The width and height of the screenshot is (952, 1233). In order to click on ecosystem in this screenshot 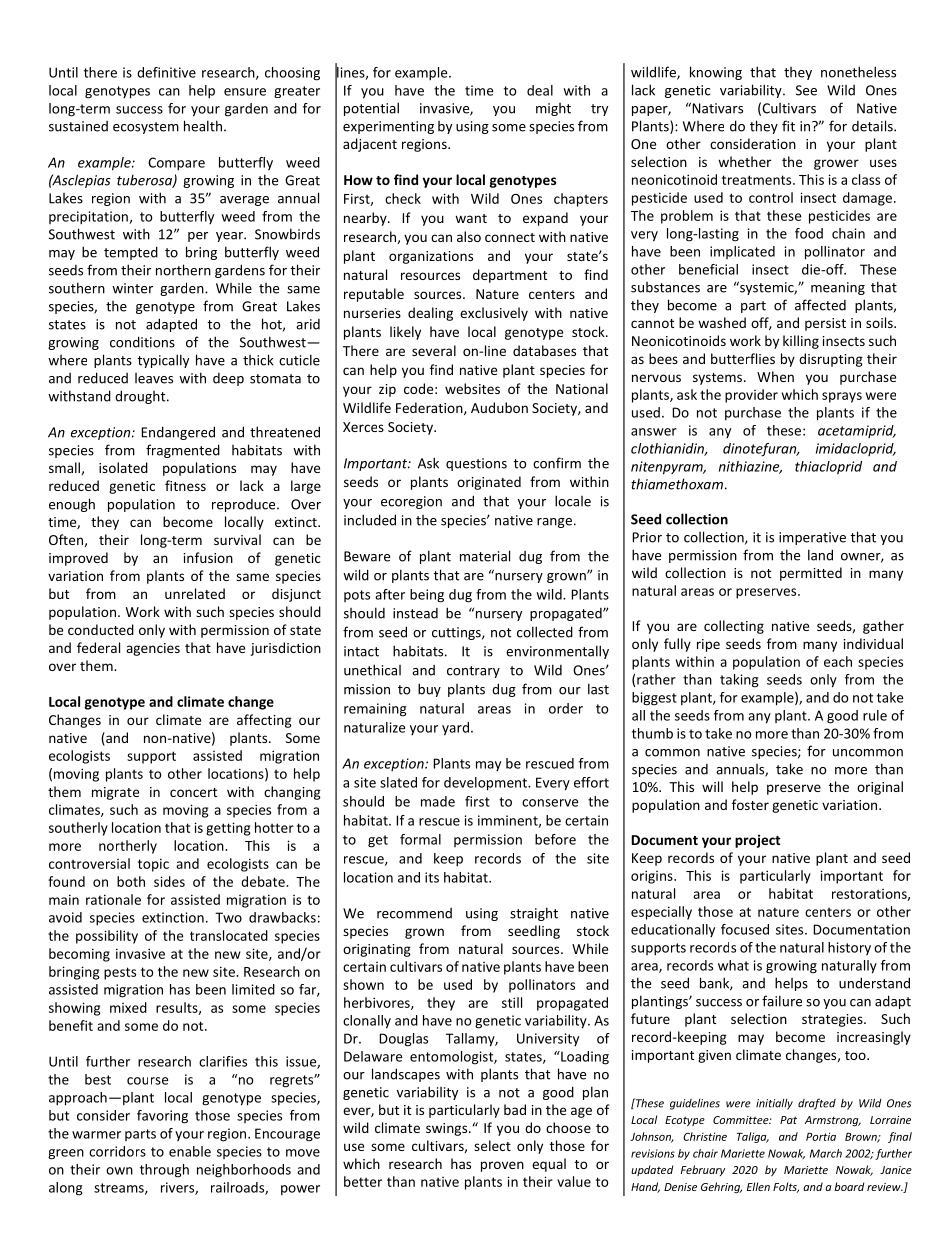, I will do `click(146, 128)`.
